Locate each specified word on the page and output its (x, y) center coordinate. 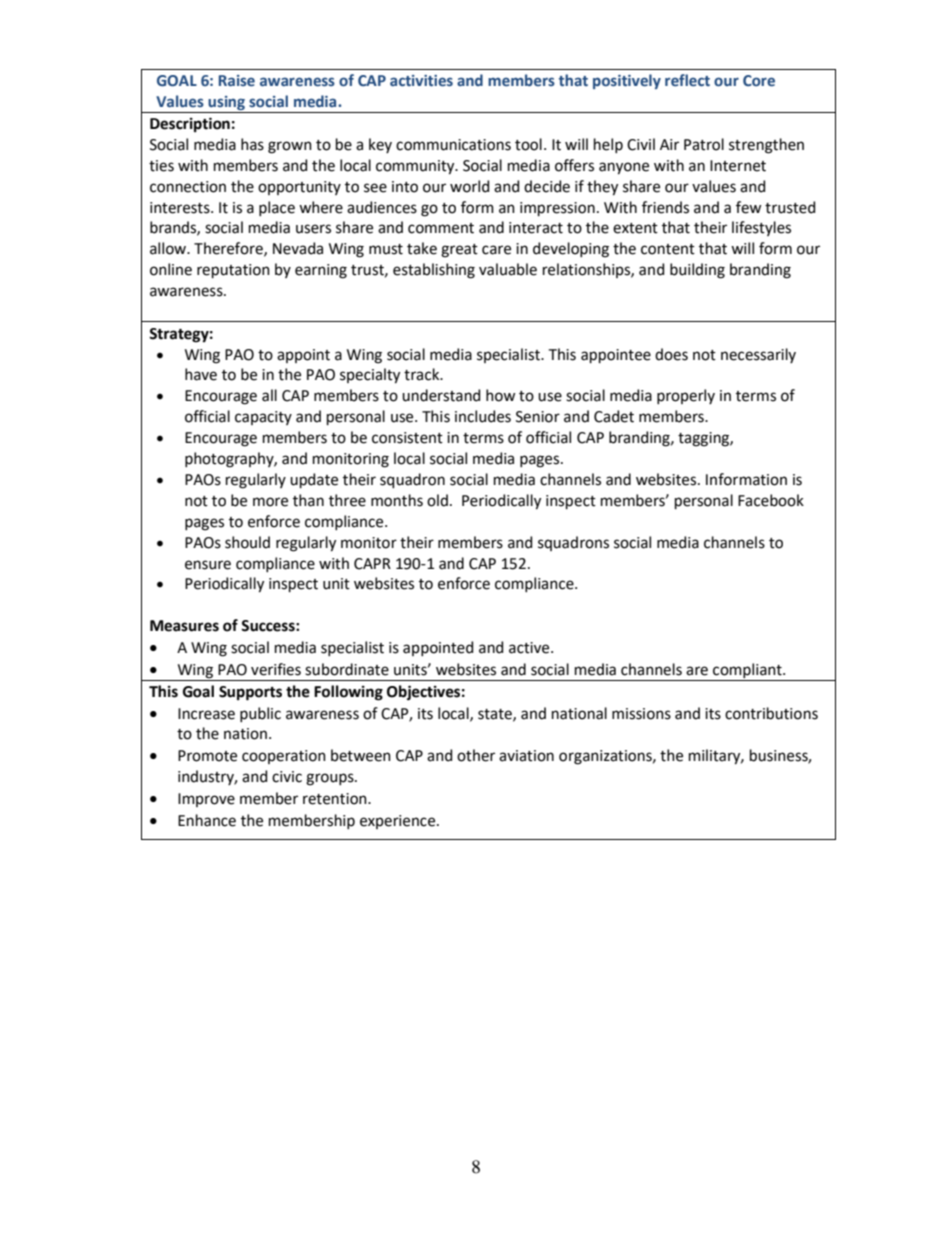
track (423, 374)
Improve (206, 800)
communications (453, 145)
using (226, 104)
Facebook (771, 500)
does (671, 354)
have (201, 374)
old (437, 500)
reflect (687, 80)
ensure (208, 565)
